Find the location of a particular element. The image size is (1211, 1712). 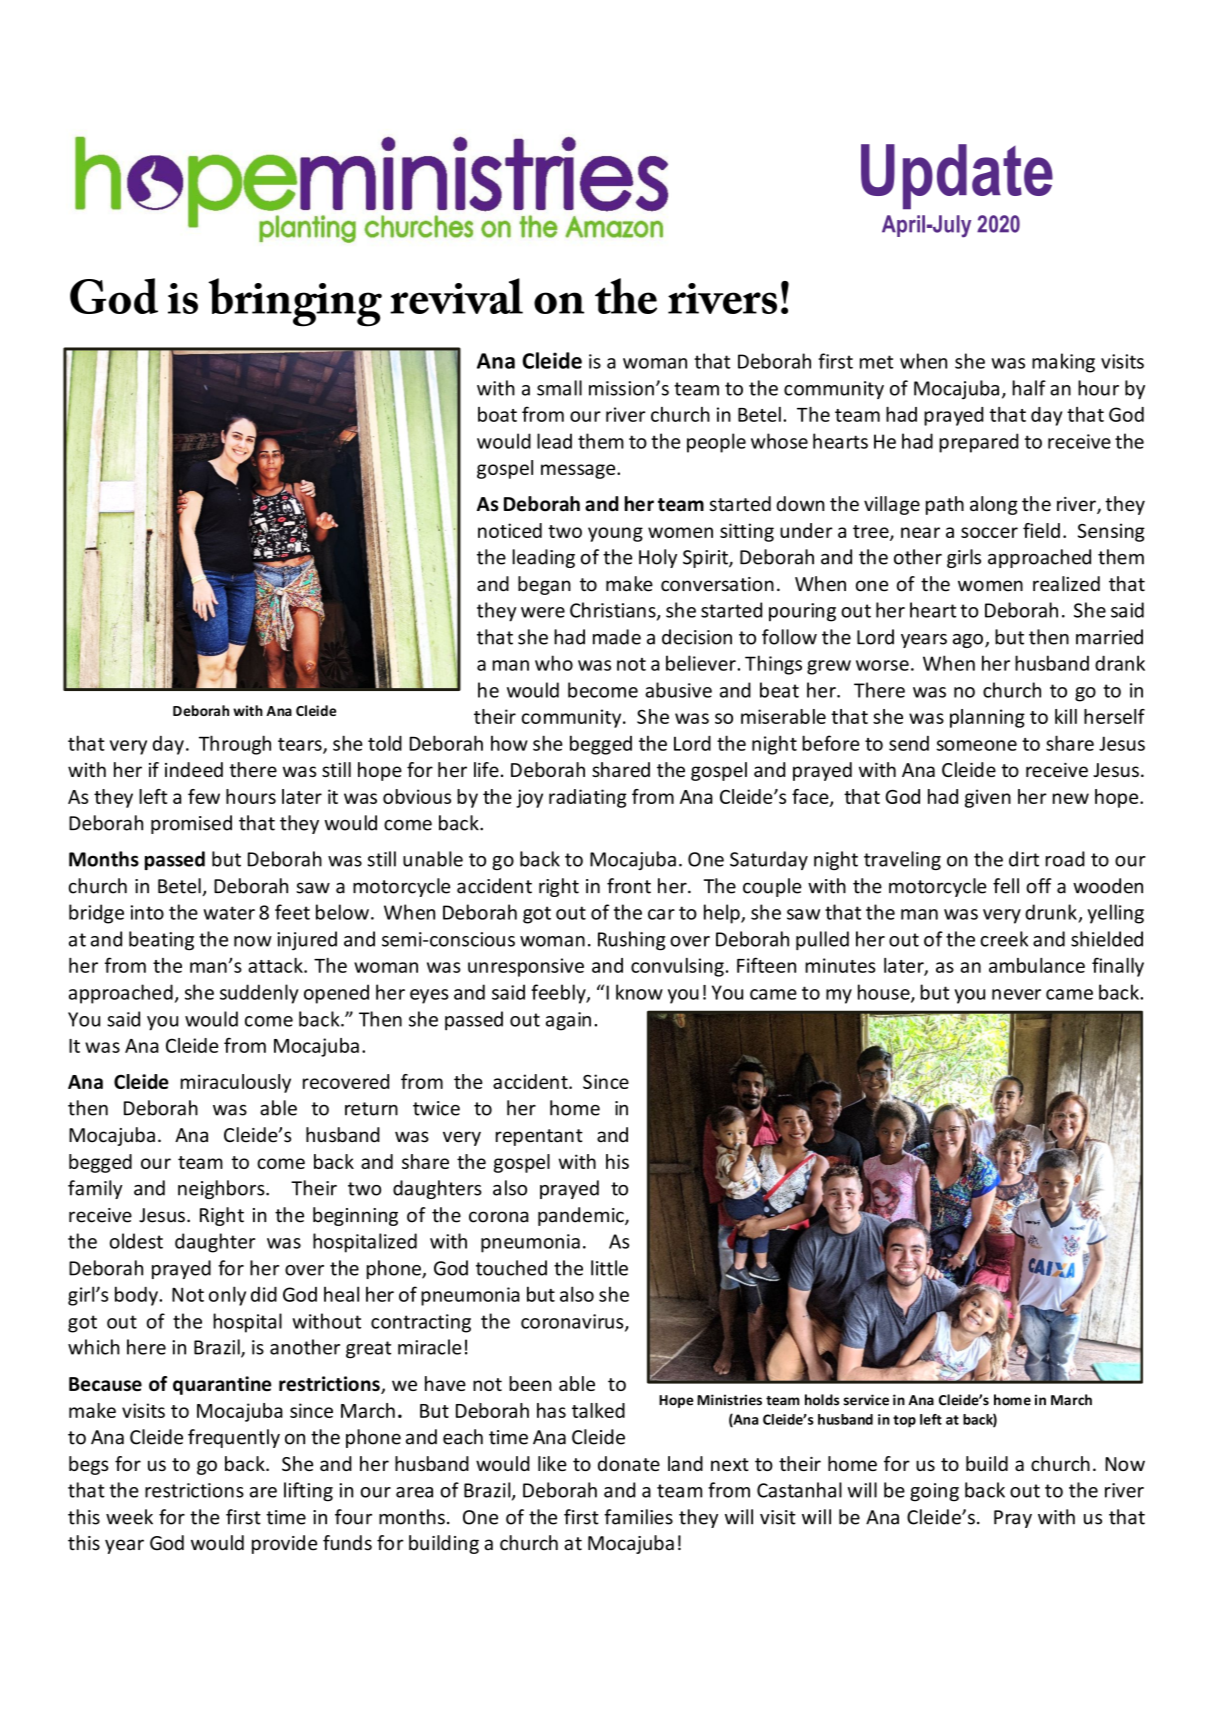

families is located at coordinates (638, 1517).
